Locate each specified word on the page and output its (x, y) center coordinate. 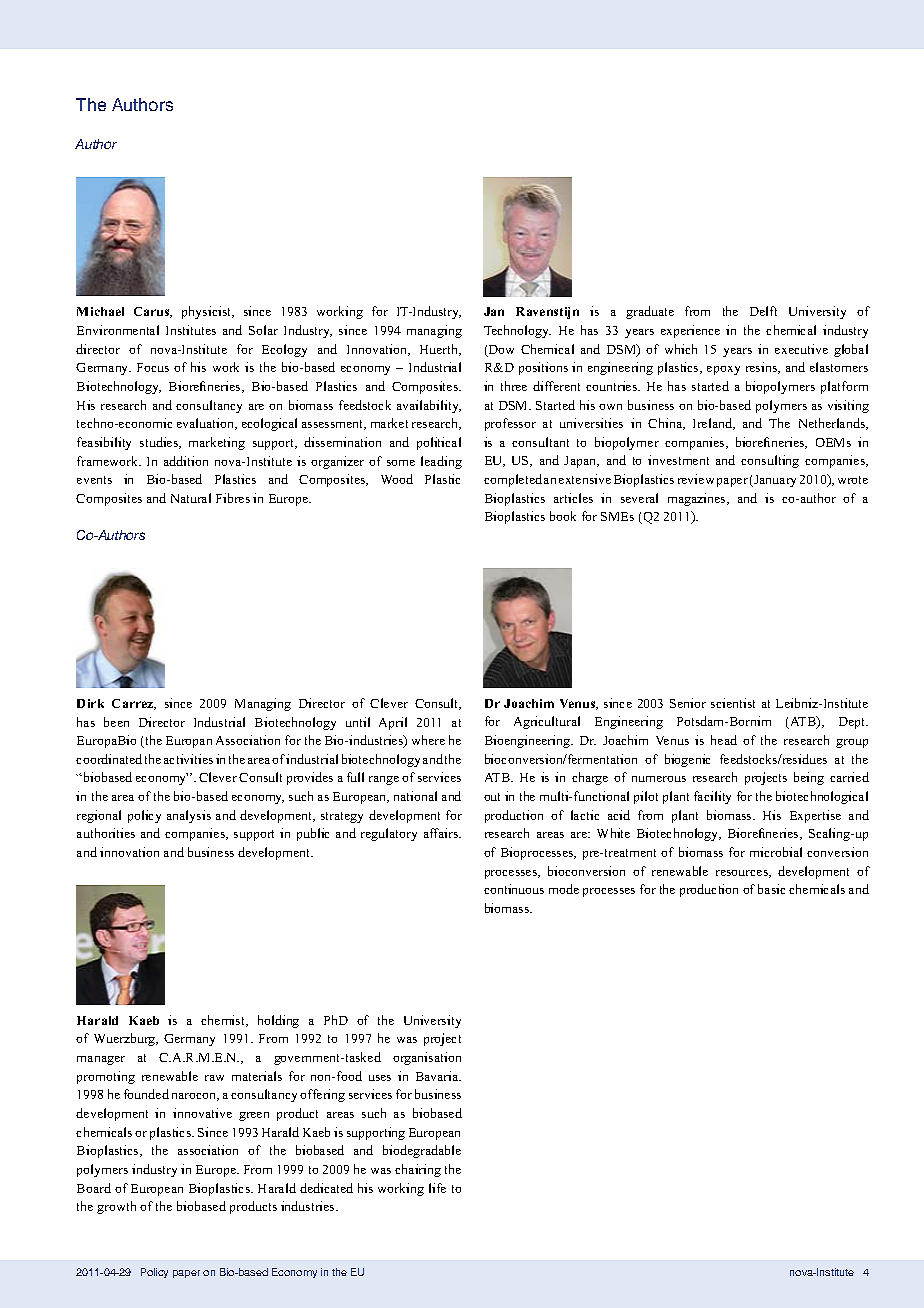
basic (771, 889)
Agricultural (547, 722)
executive (801, 349)
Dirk (90, 703)
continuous (514, 889)
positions (543, 368)
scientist (733, 703)
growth (116, 1207)
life (437, 1188)
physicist (208, 312)
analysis (189, 816)
